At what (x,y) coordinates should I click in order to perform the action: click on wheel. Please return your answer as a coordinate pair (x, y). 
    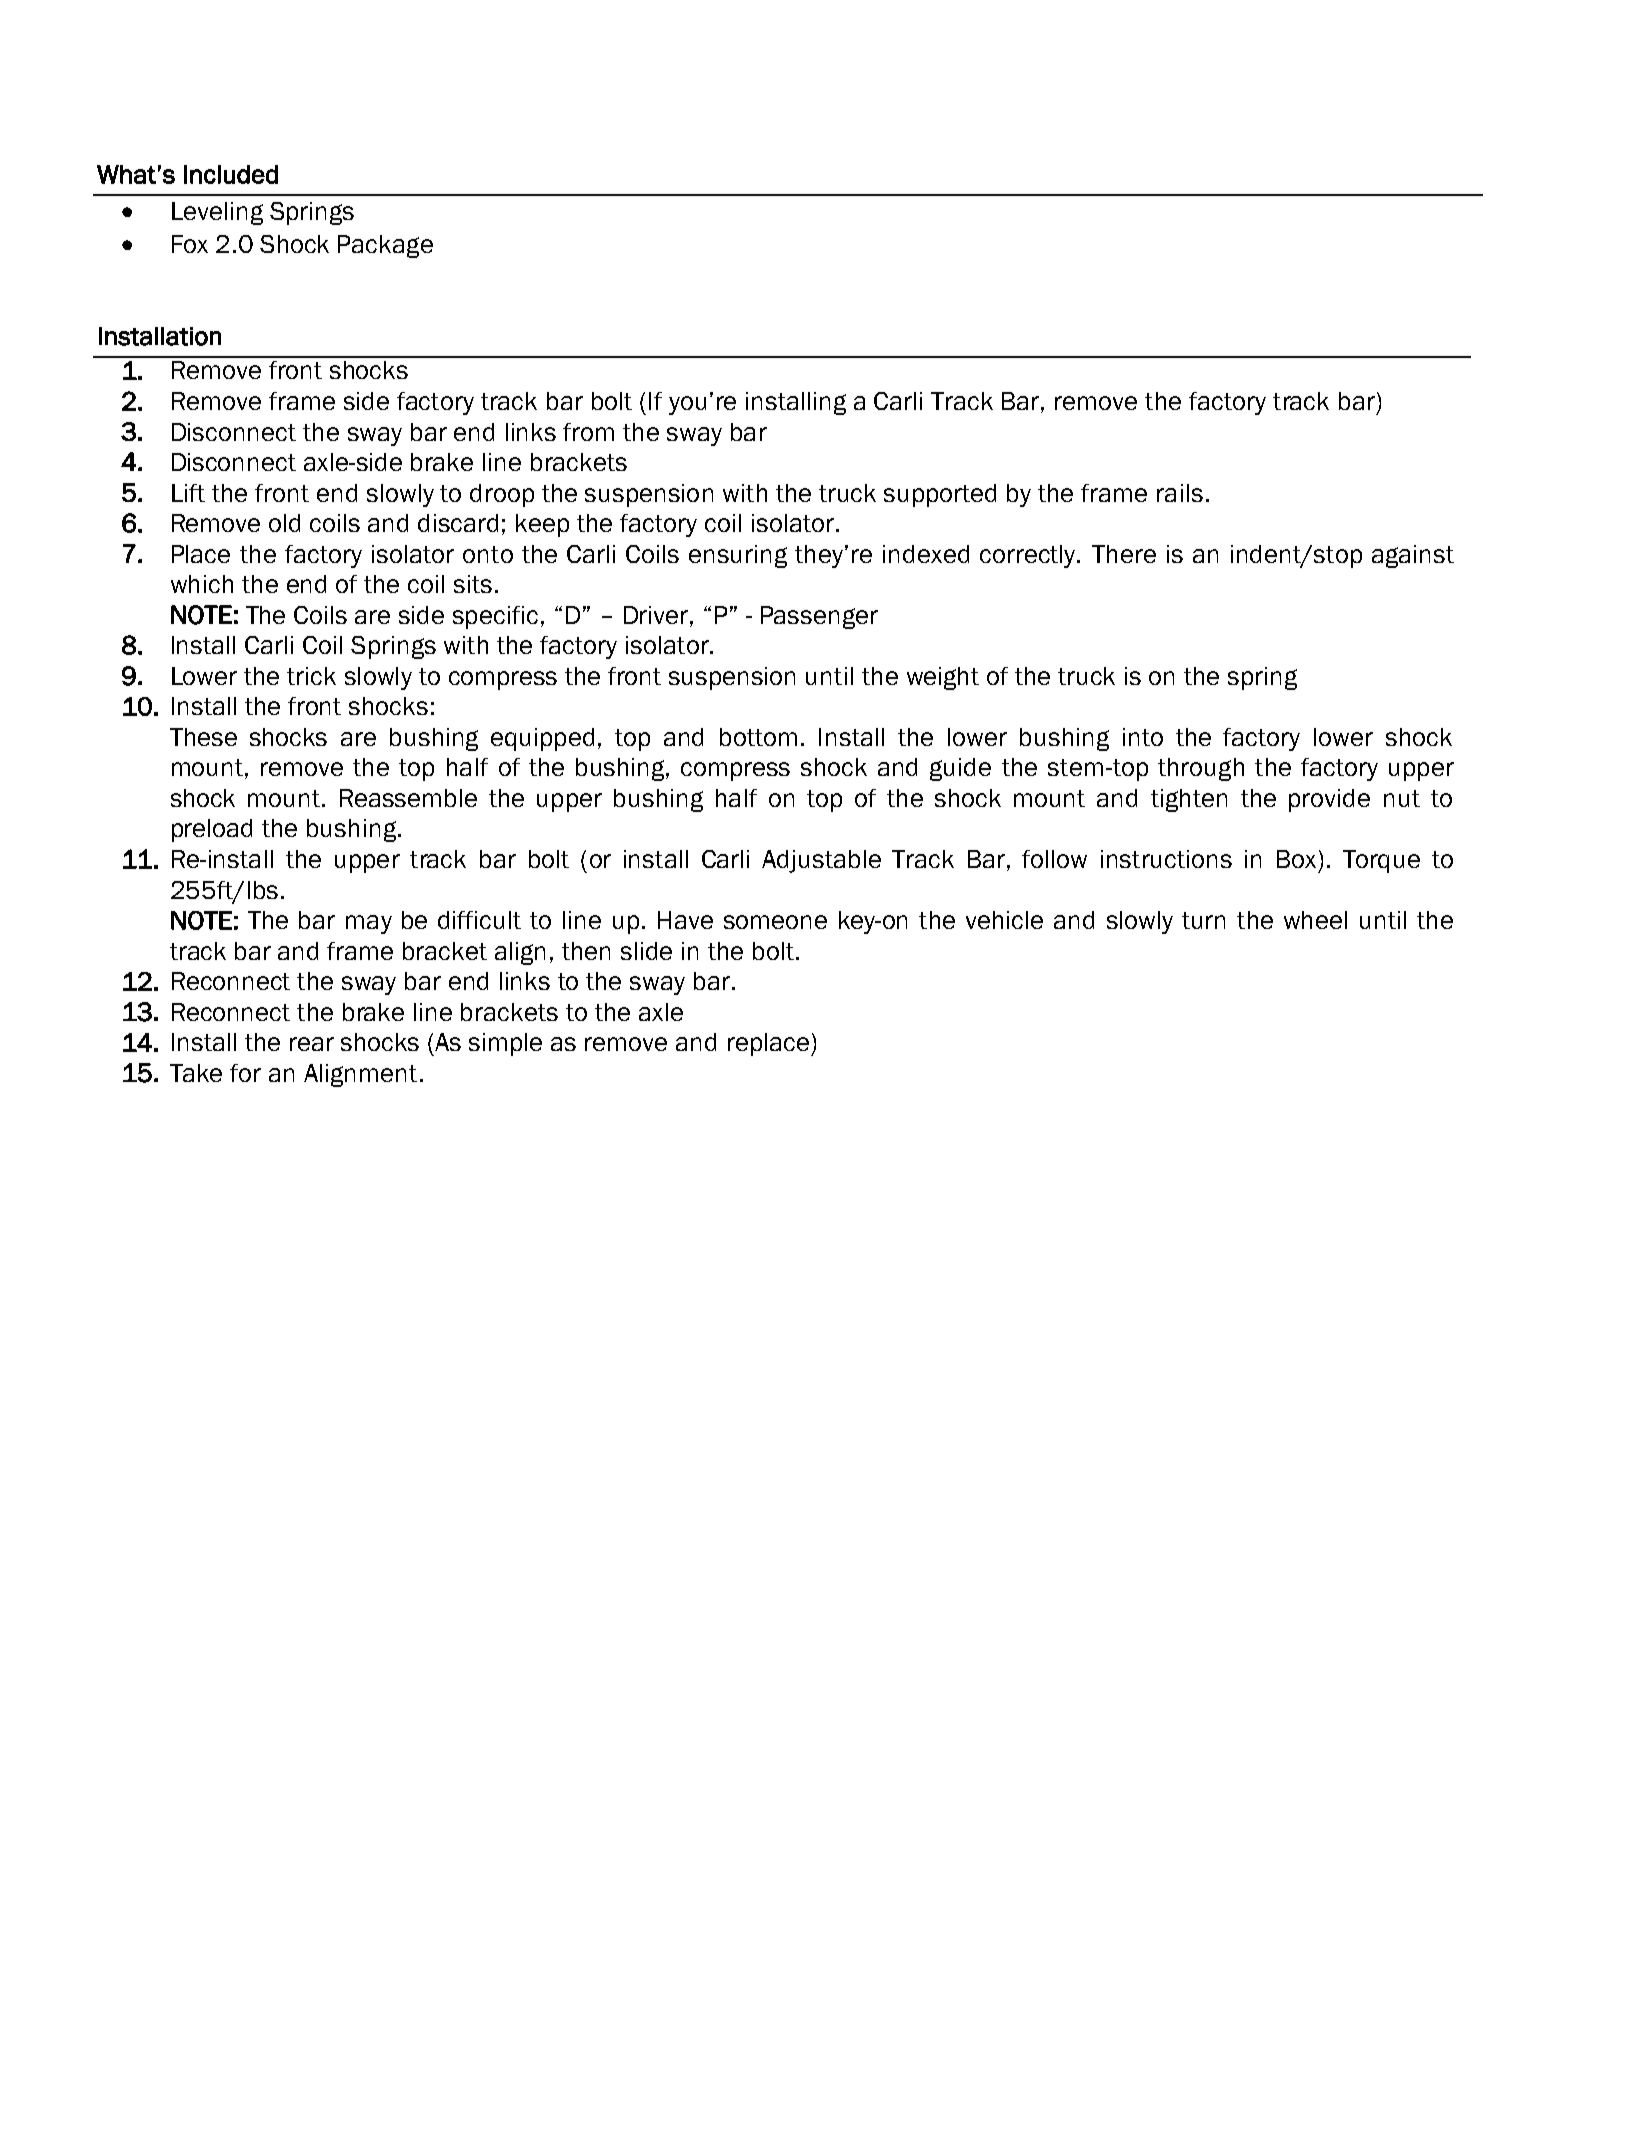
    Looking at the image, I should click on (1315, 920).
